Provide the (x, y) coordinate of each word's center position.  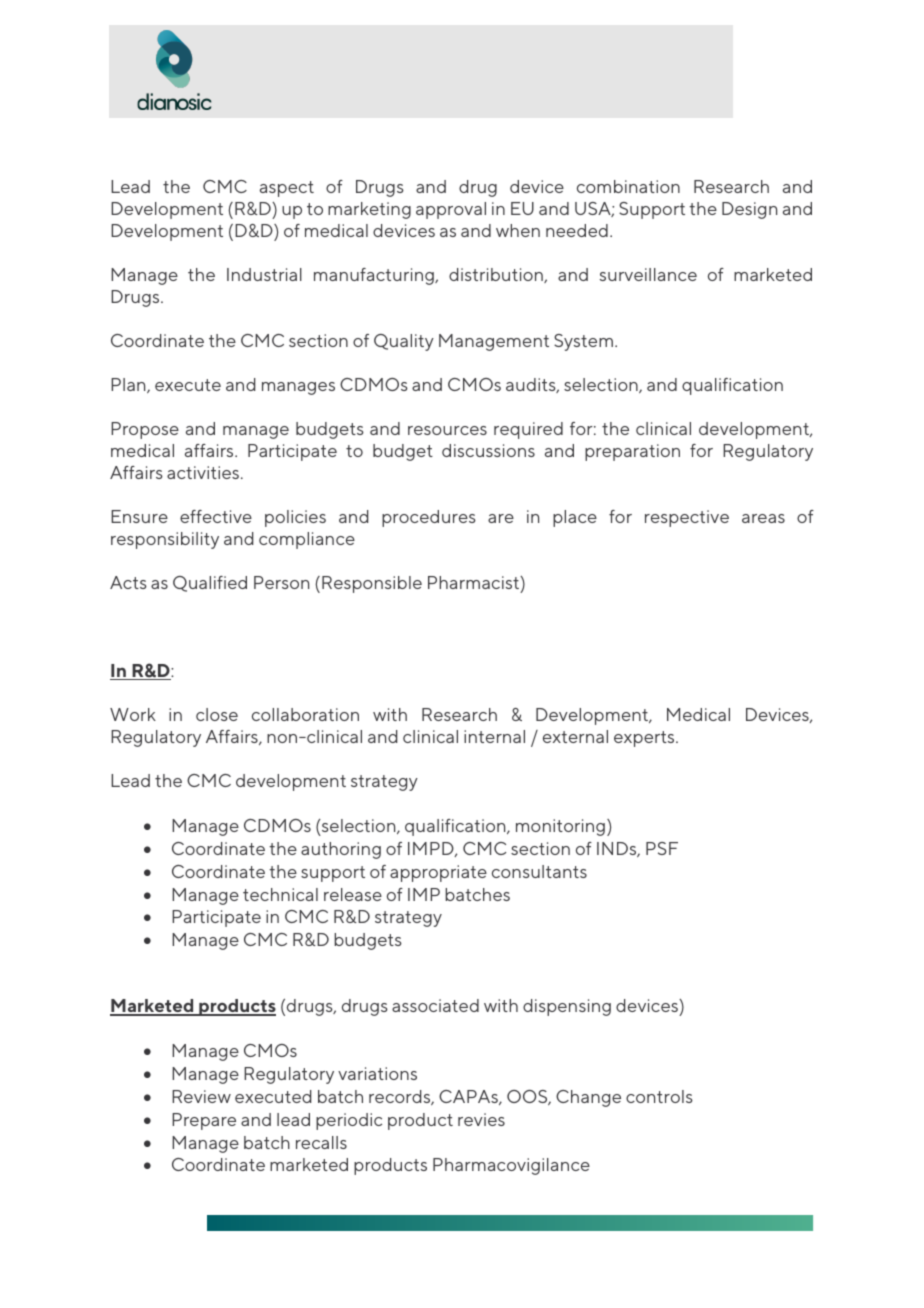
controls (659, 1096)
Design (749, 210)
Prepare (204, 1121)
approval (451, 210)
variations (377, 1073)
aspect (287, 189)
